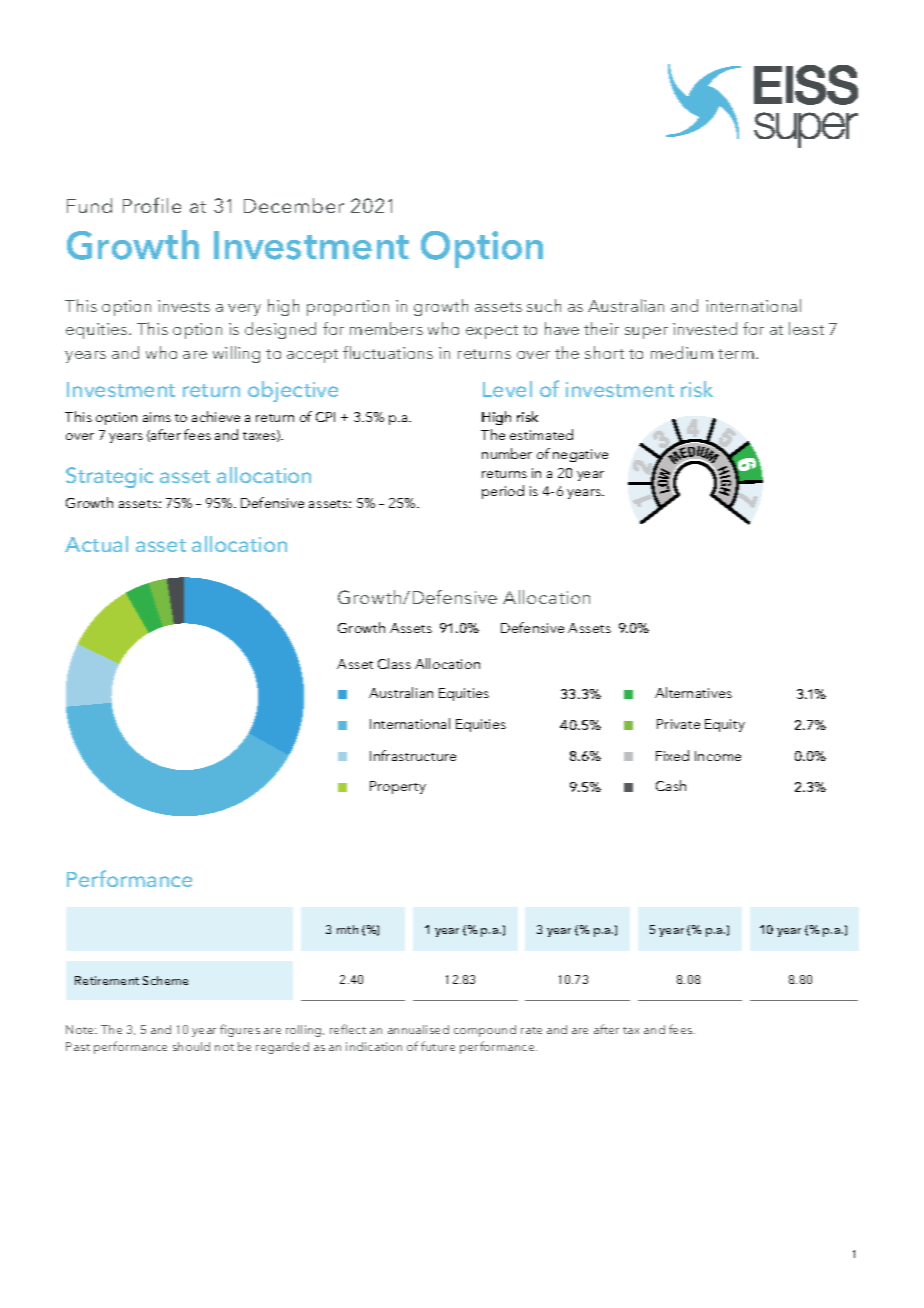 This screenshot has height=1308, width=924. Describe the element at coordinates (152, 205) in the screenshot. I see `Profile` at that location.
